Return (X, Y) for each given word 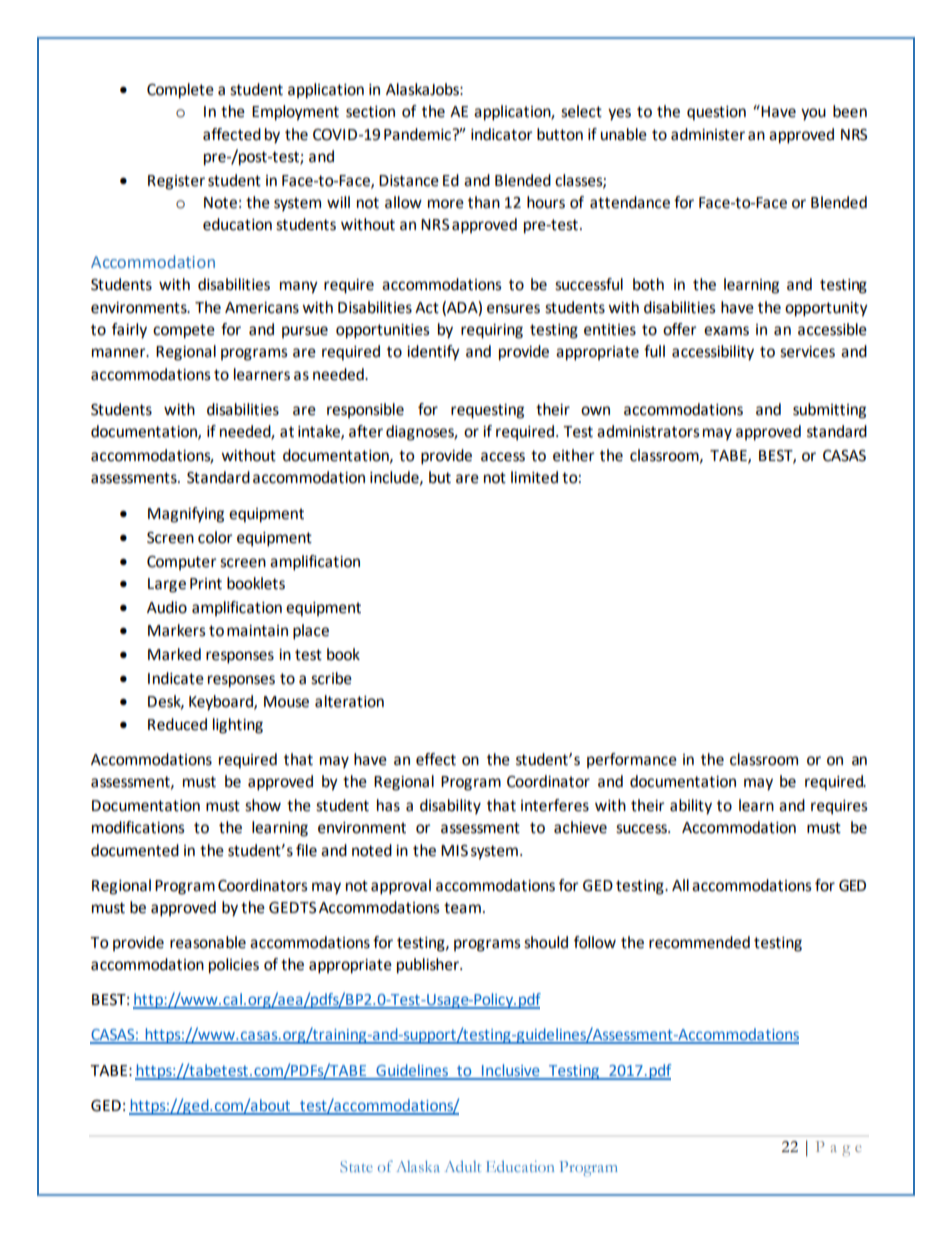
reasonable (208, 942)
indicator (502, 134)
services (807, 352)
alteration (349, 701)
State (356, 1166)
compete (184, 331)
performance (632, 760)
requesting (487, 411)
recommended (699, 942)
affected (232, 134)
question (716, 113)
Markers (177, 630)
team (462, 908)
